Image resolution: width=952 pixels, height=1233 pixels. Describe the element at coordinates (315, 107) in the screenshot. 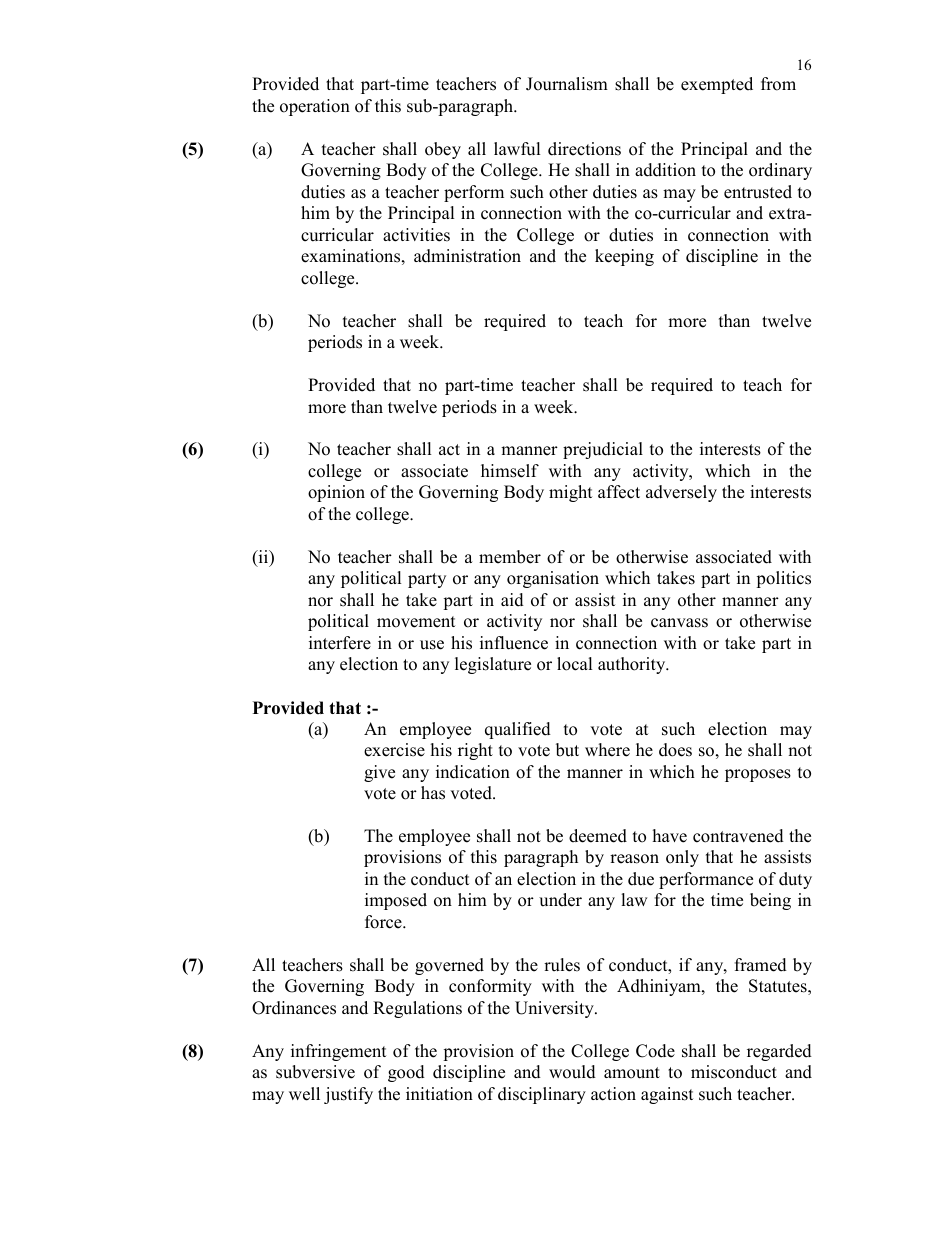

I see `operation` at that location.
